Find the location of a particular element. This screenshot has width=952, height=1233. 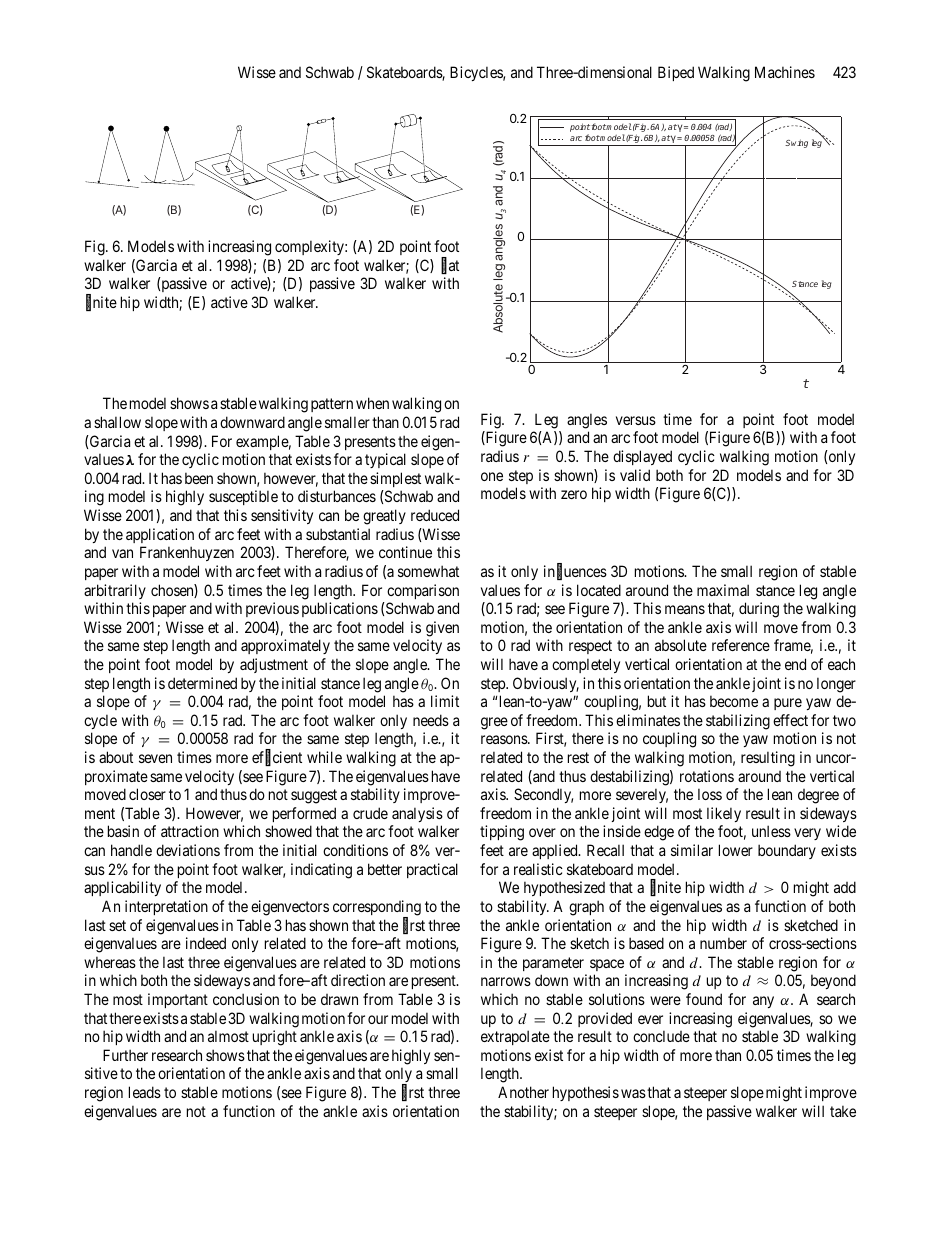

leads is located at coordinates (145, 1092).
